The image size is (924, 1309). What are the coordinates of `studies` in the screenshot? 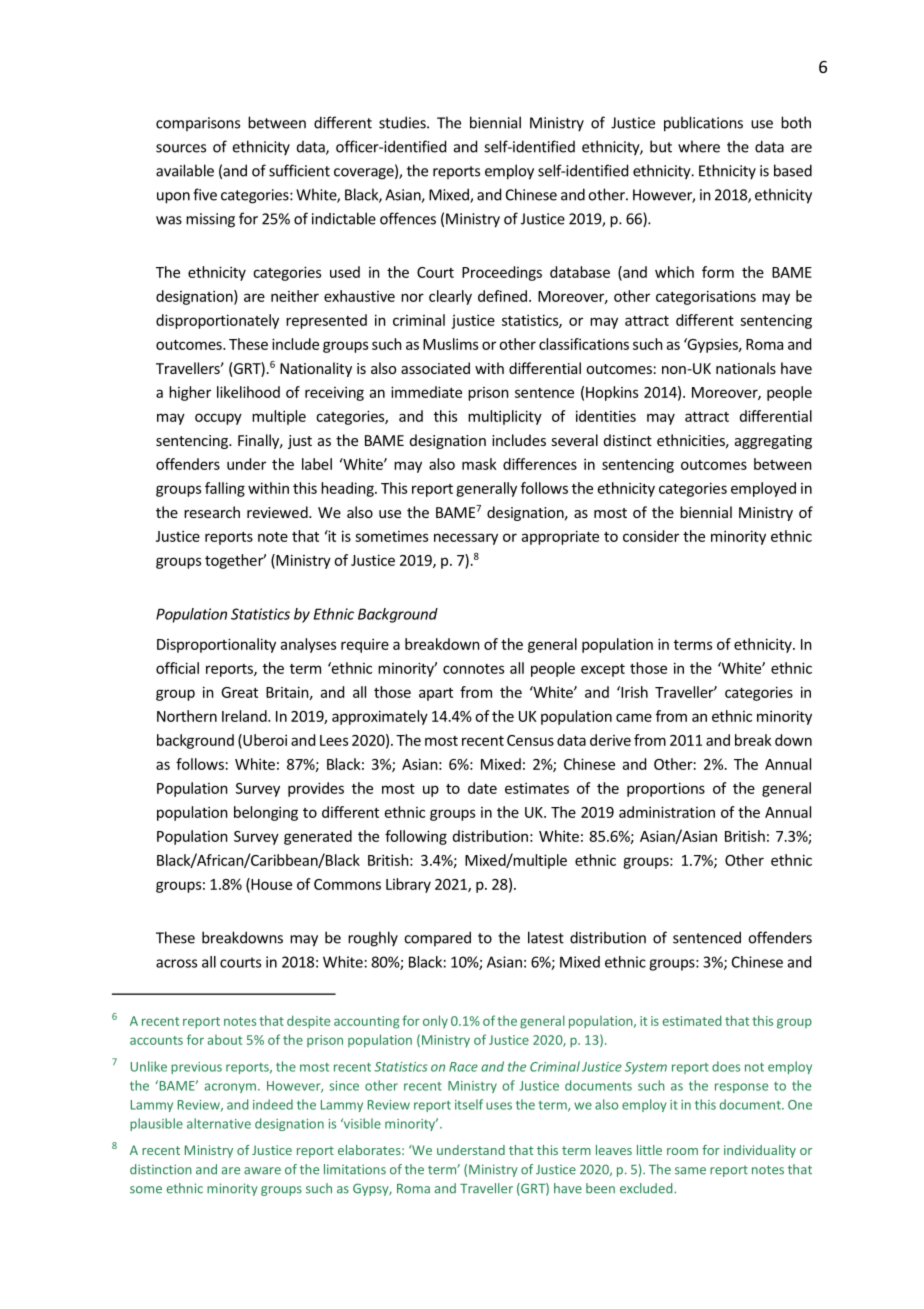 It's located at (403, 122).
